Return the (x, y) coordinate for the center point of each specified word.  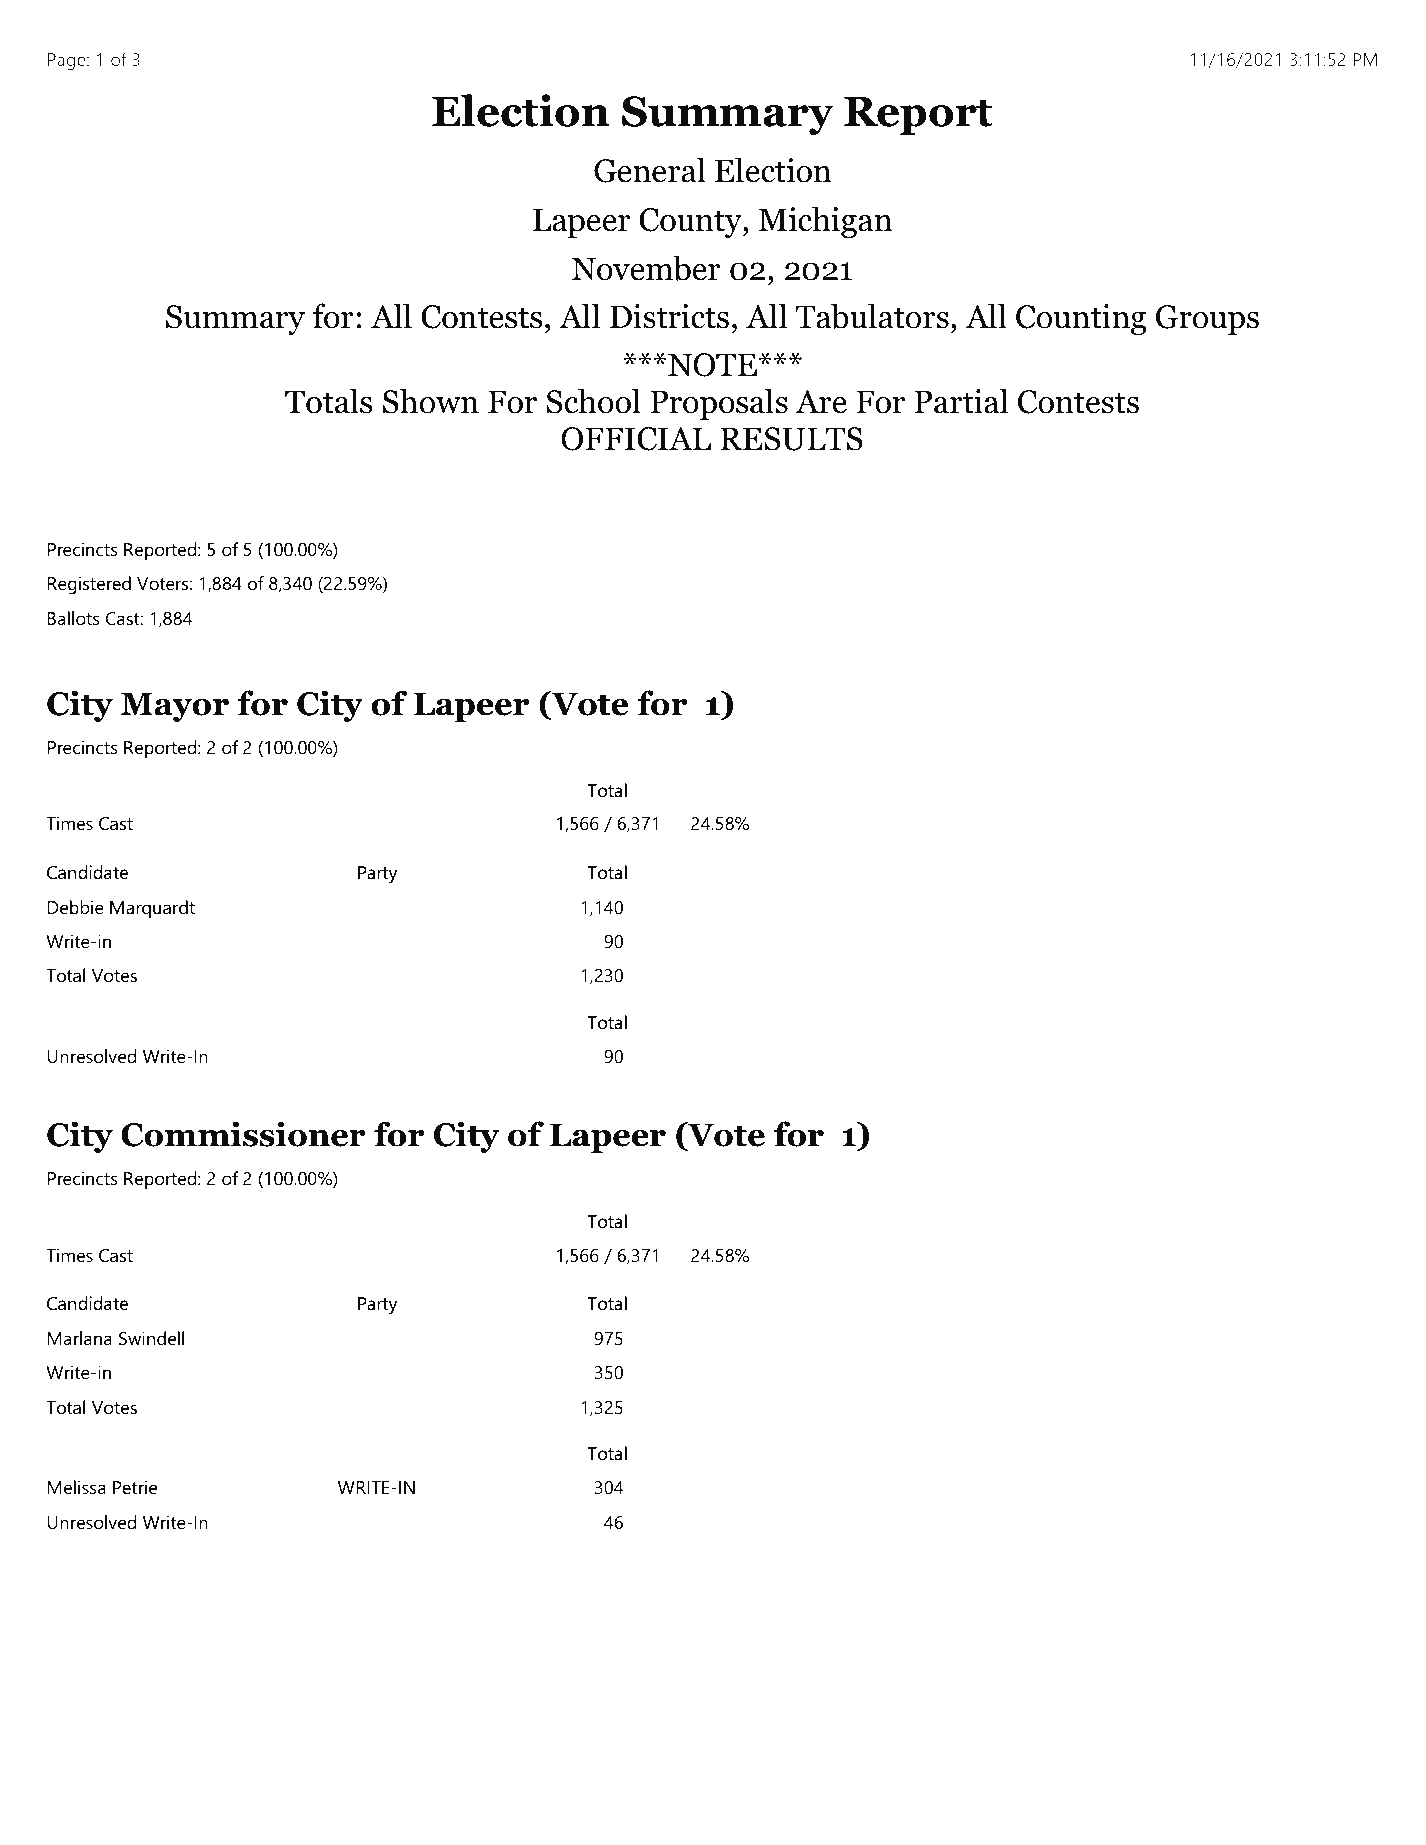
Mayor (175, 707)
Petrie (135, 1487)
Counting (1081, 319)
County (691, 223)
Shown (431, 401)
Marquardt (152, 909)
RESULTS (791, 439)
